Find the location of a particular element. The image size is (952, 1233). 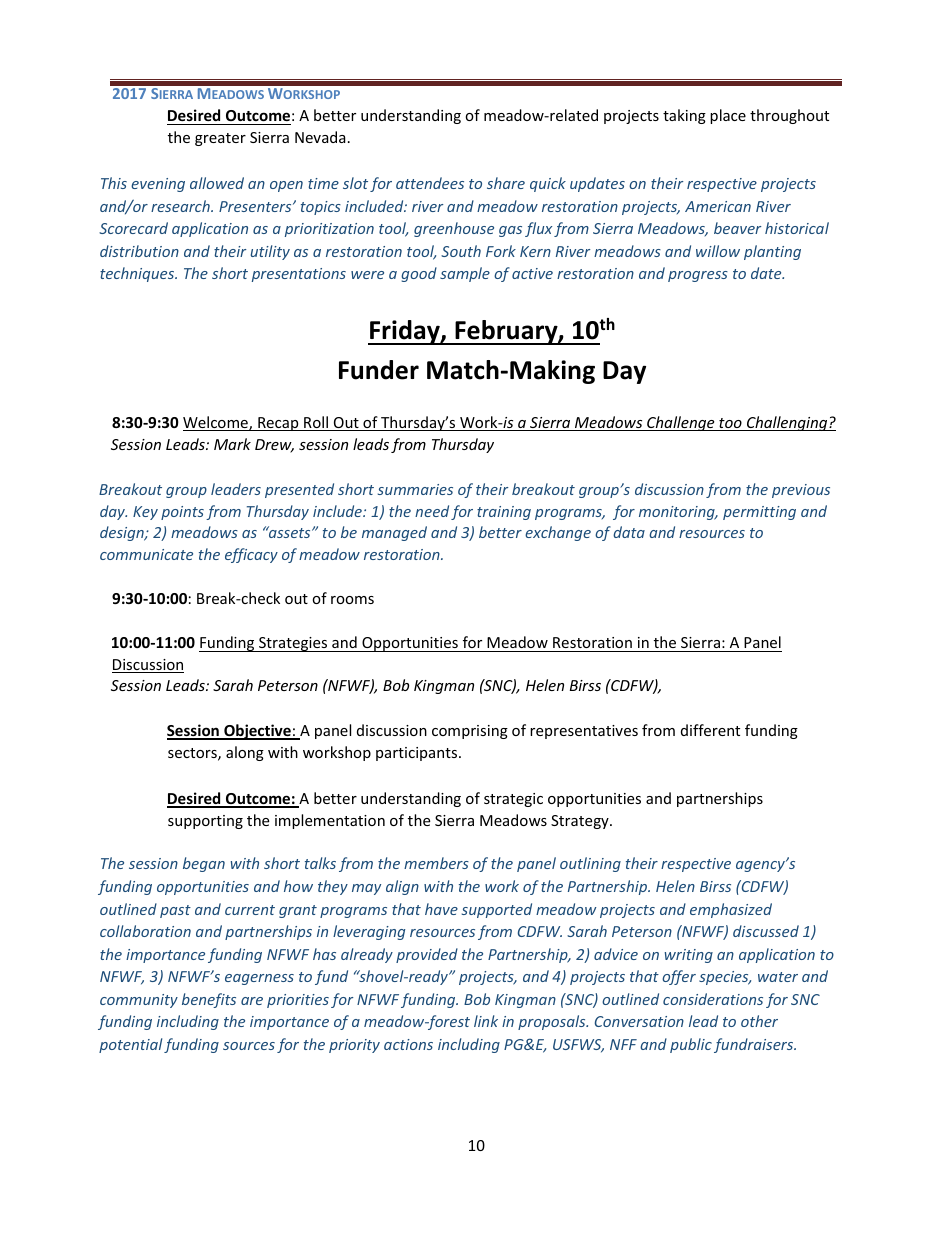

link is located at coordinates (486, 1021).
